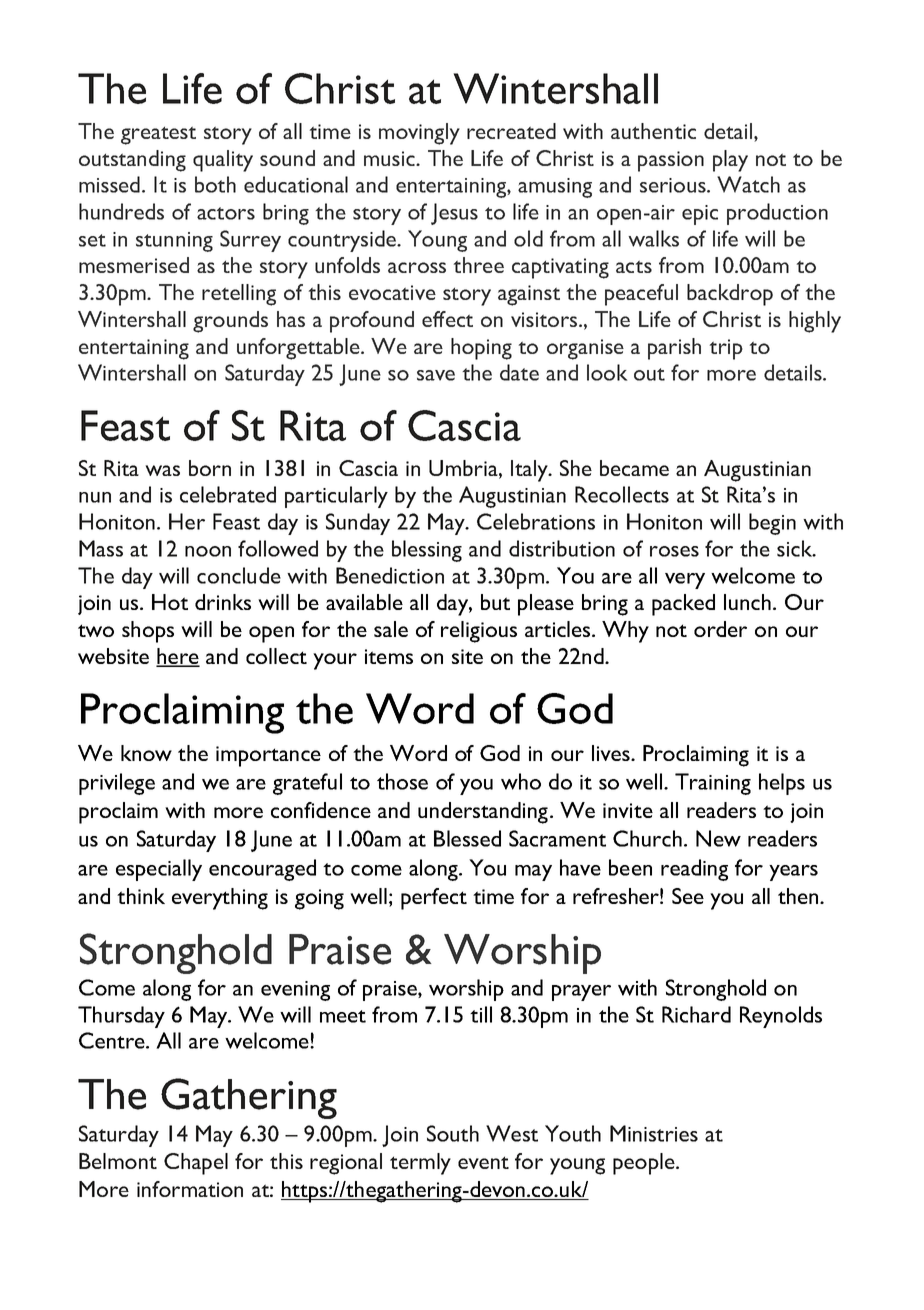 The width and height of the screenshot is (924, 1310). I want to click on think, so click(141, 896).
